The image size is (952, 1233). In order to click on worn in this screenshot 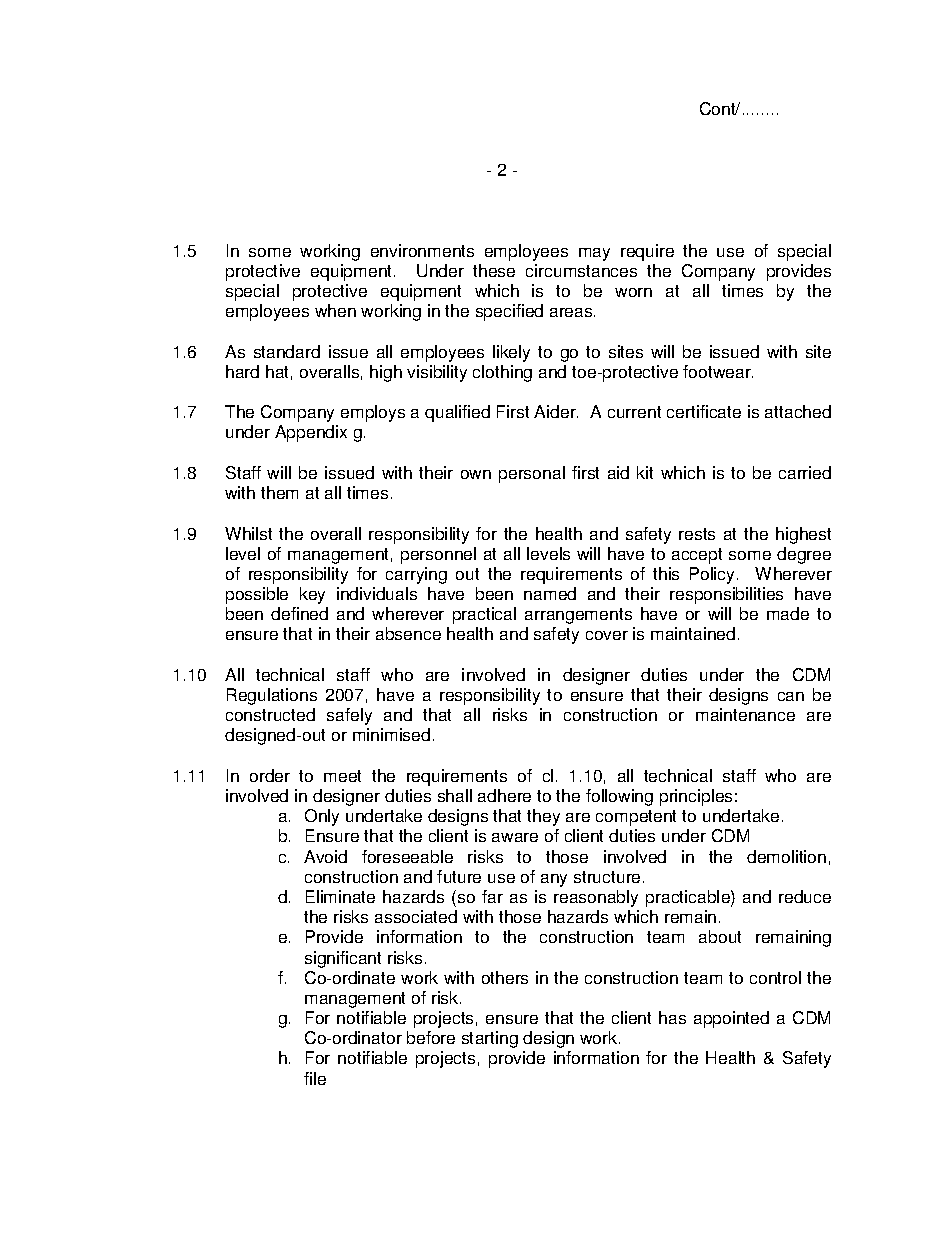, I will do `click(633, 292)`.
